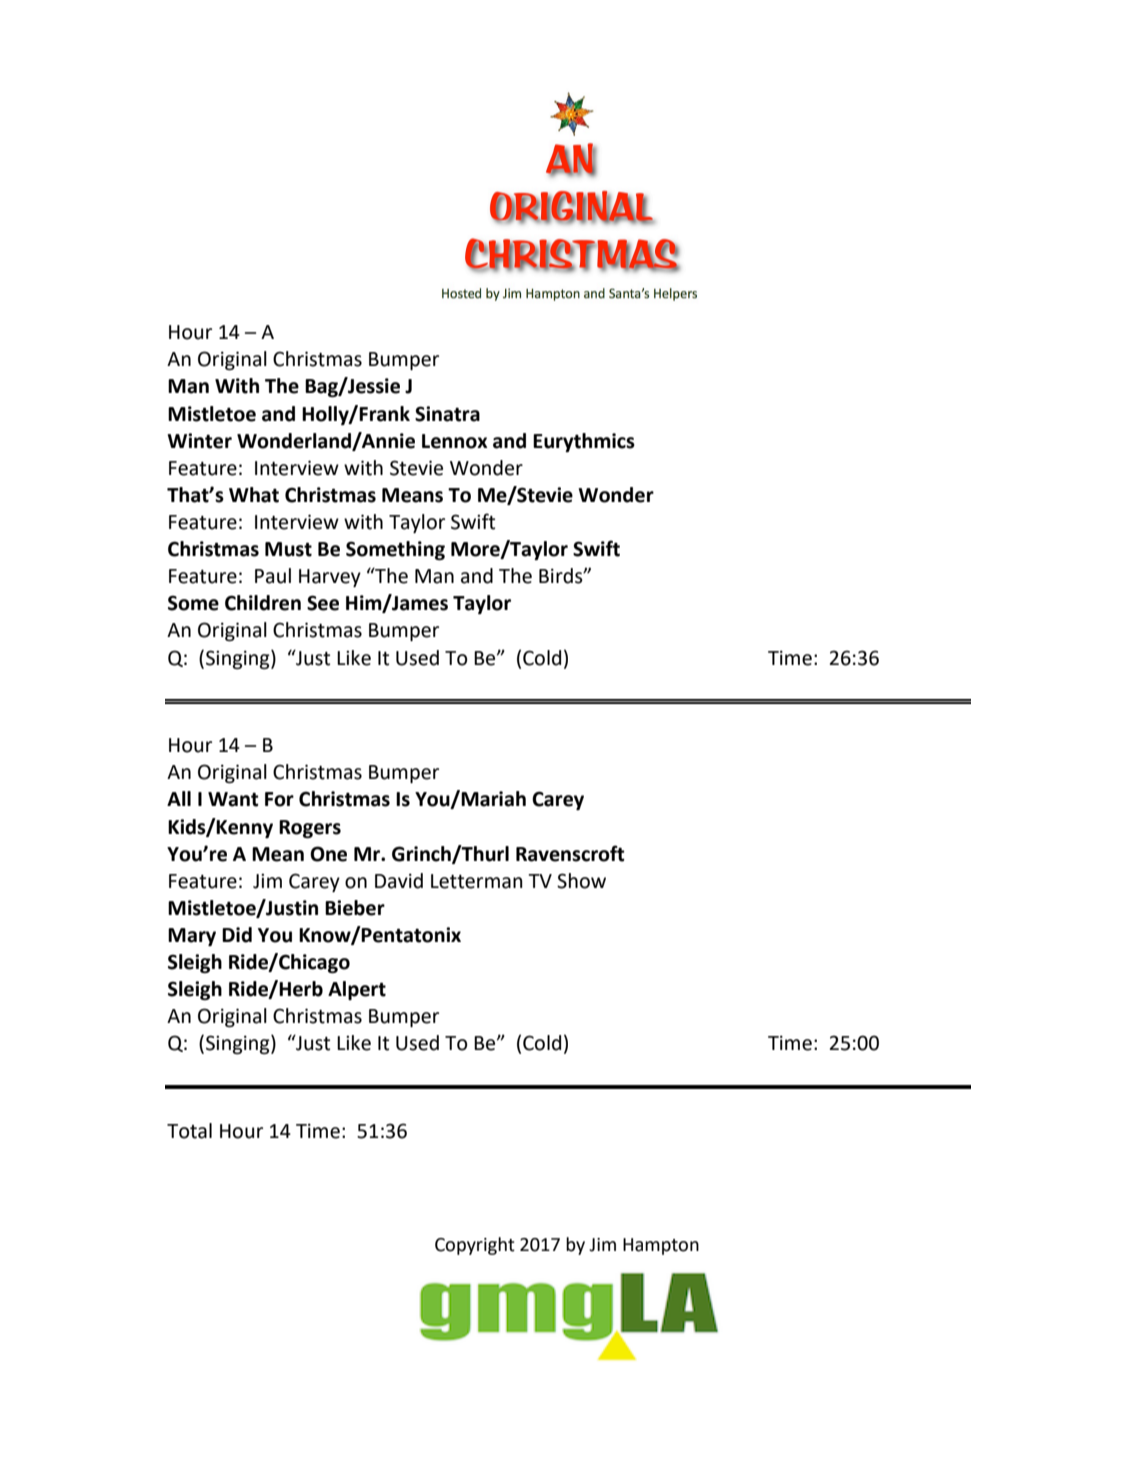 This image has height=1467, width=1134. Describe the element at coordinates (399, 881) in the image. I see `David` at that location.
